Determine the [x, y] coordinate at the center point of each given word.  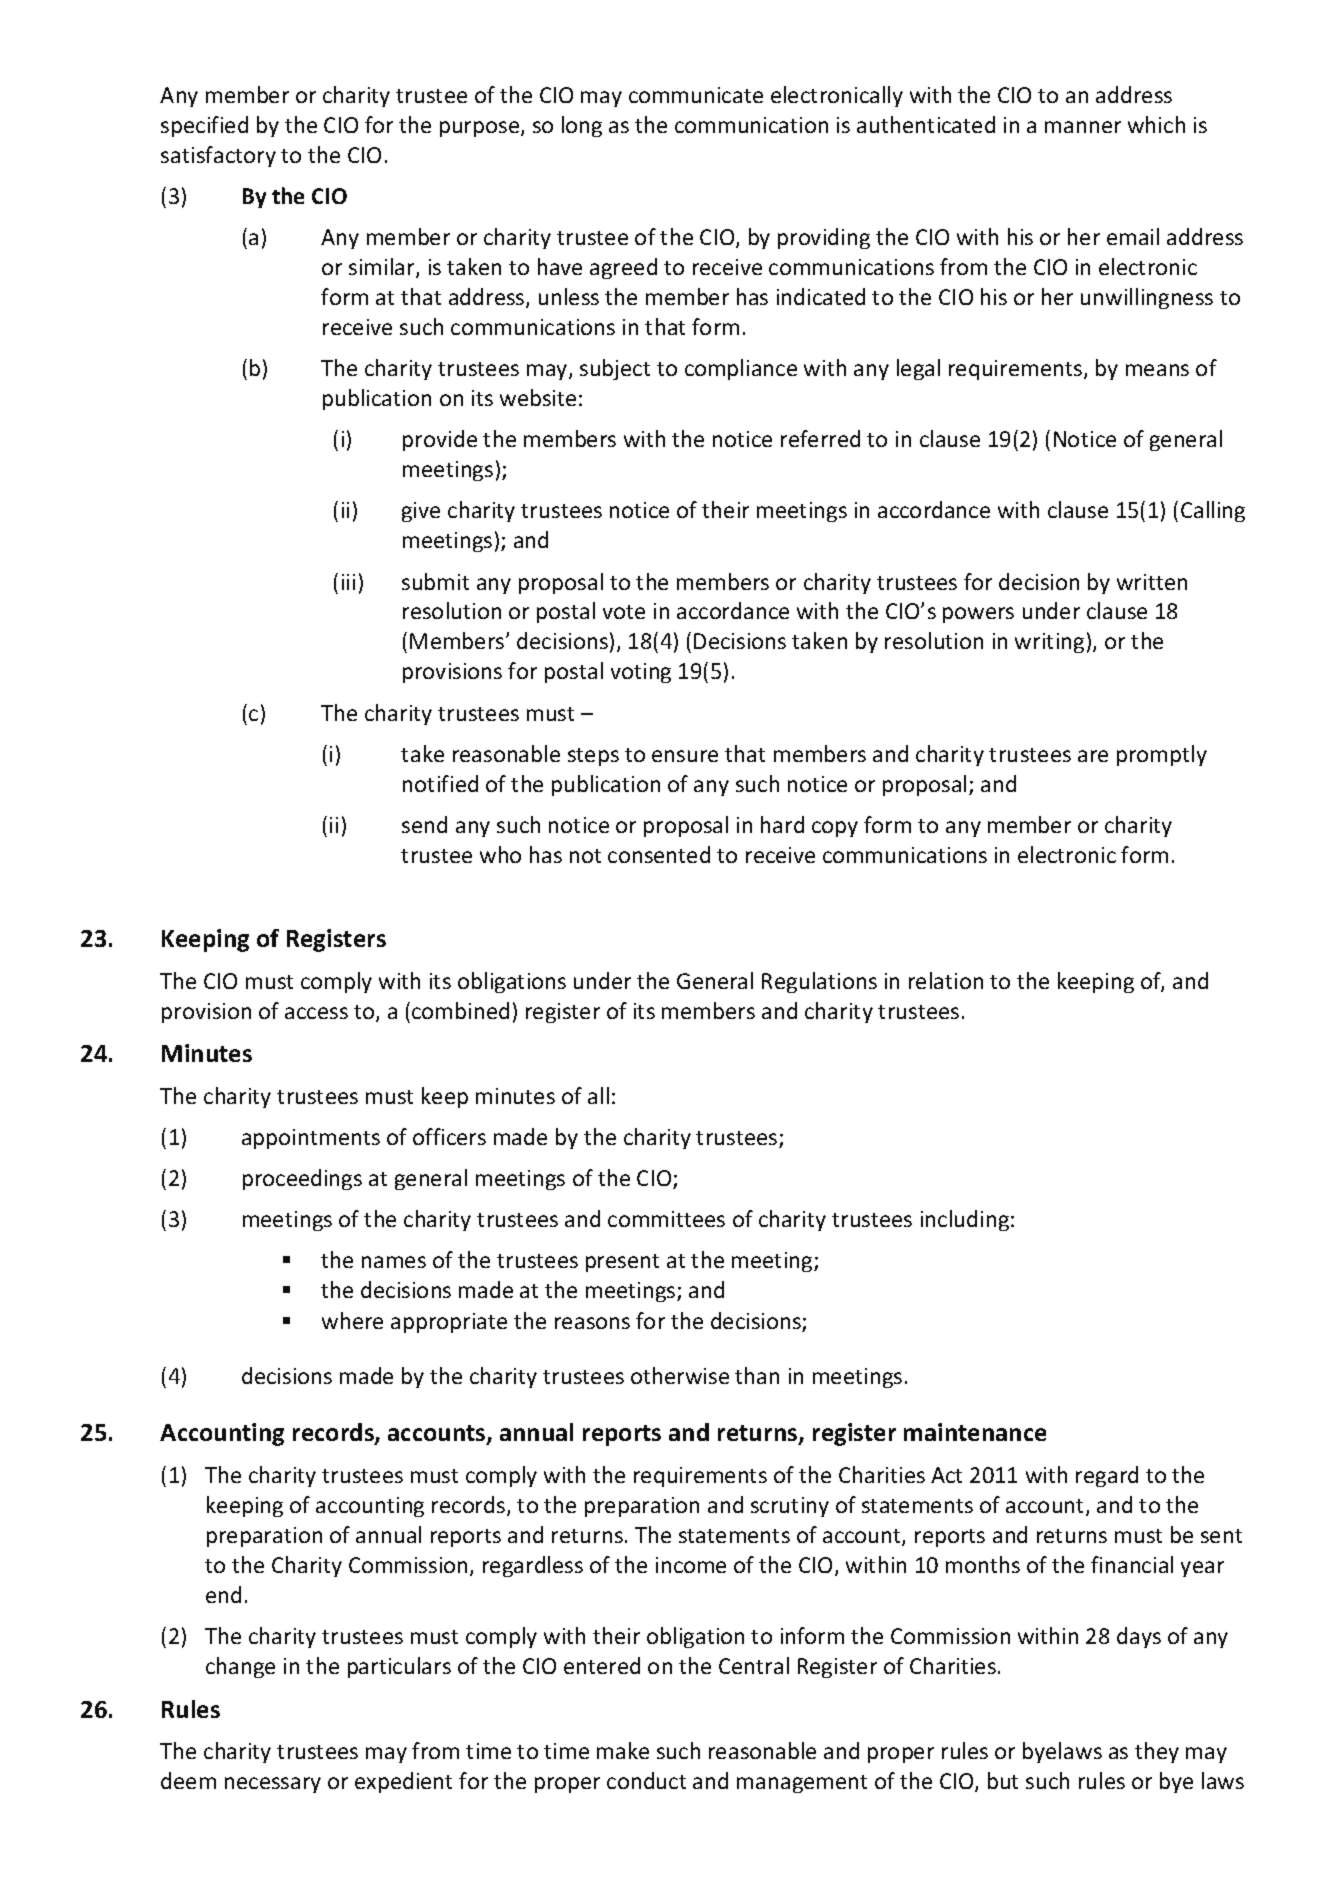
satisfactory [218, 156]
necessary [273, 1785]
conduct [646, 1780]
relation [946, 980]
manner [1083, 127]
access [316, 1013]
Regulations [819, 982]
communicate [696, 95]
